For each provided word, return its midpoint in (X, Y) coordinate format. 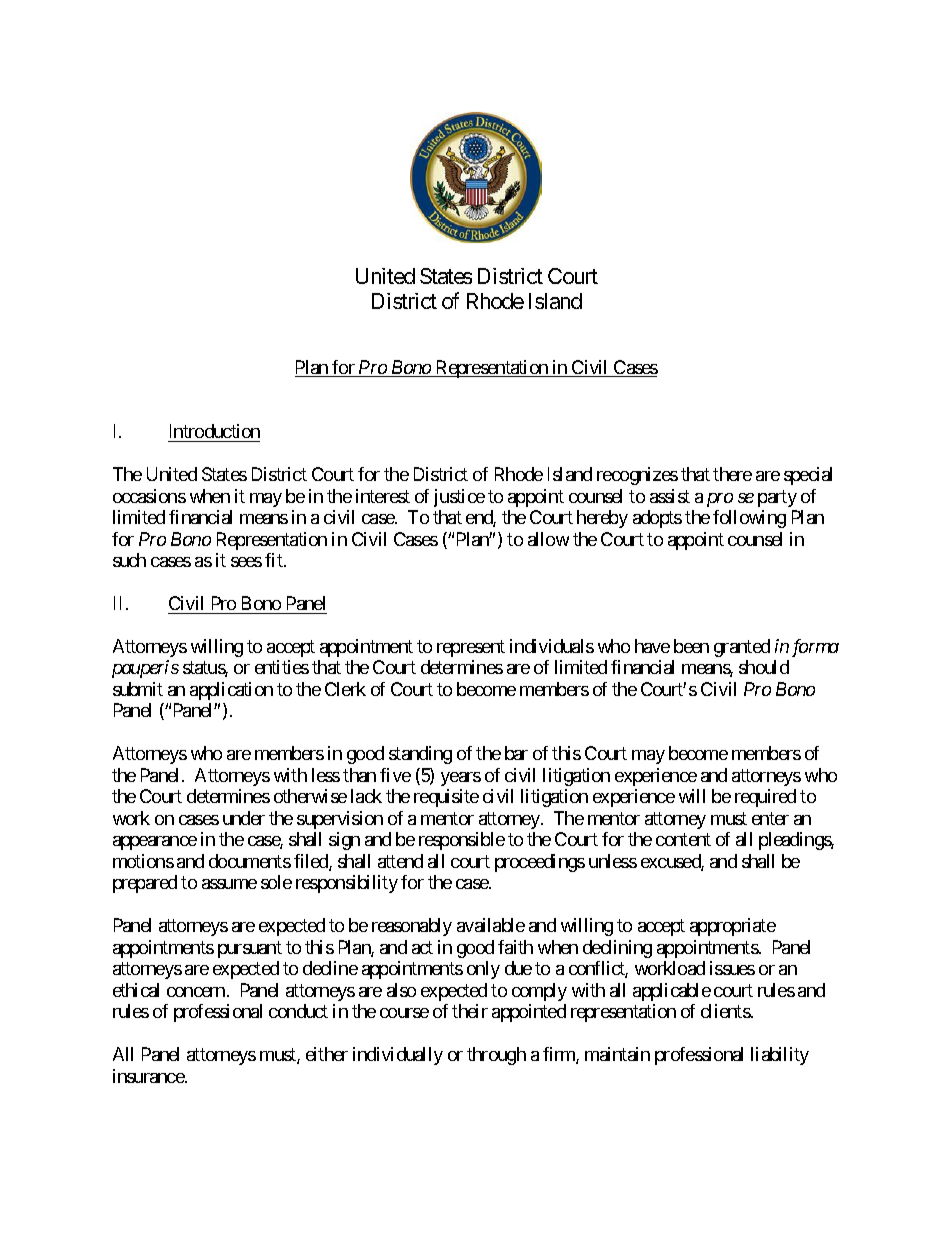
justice (459, 498)
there (732, 474)
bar (516, 753)
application (231, 691)
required (765, 798)
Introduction (215, 431)
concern (196, 992)
